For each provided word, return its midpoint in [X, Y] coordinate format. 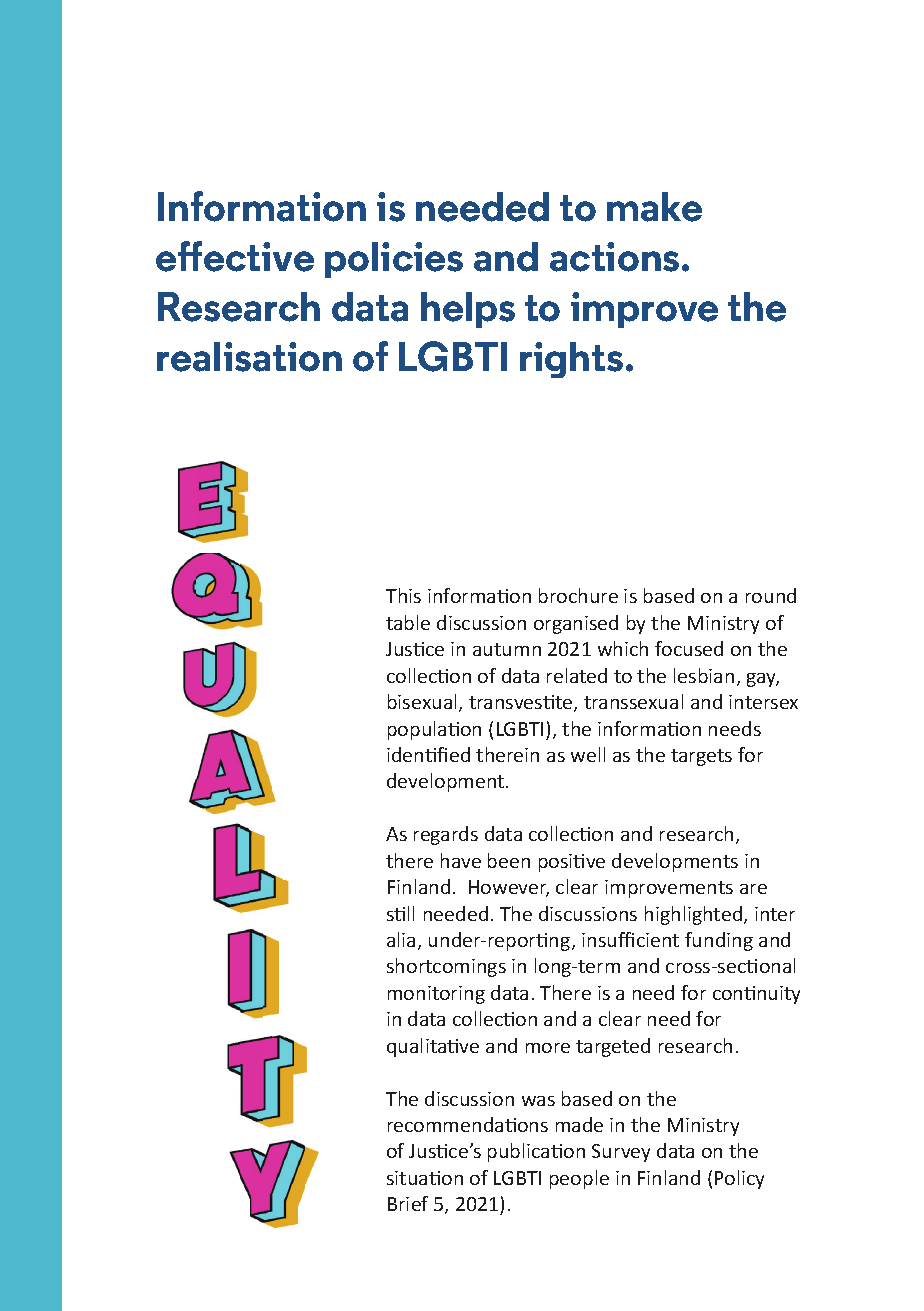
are [753, 889]
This [403, 595]
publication [536, 1152]
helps [468, 310]
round [771, 595]
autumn [507, 649]
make [654, 207]
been [509, 860]
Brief [408, 1203]
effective [235, 256]
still [400, 913]
